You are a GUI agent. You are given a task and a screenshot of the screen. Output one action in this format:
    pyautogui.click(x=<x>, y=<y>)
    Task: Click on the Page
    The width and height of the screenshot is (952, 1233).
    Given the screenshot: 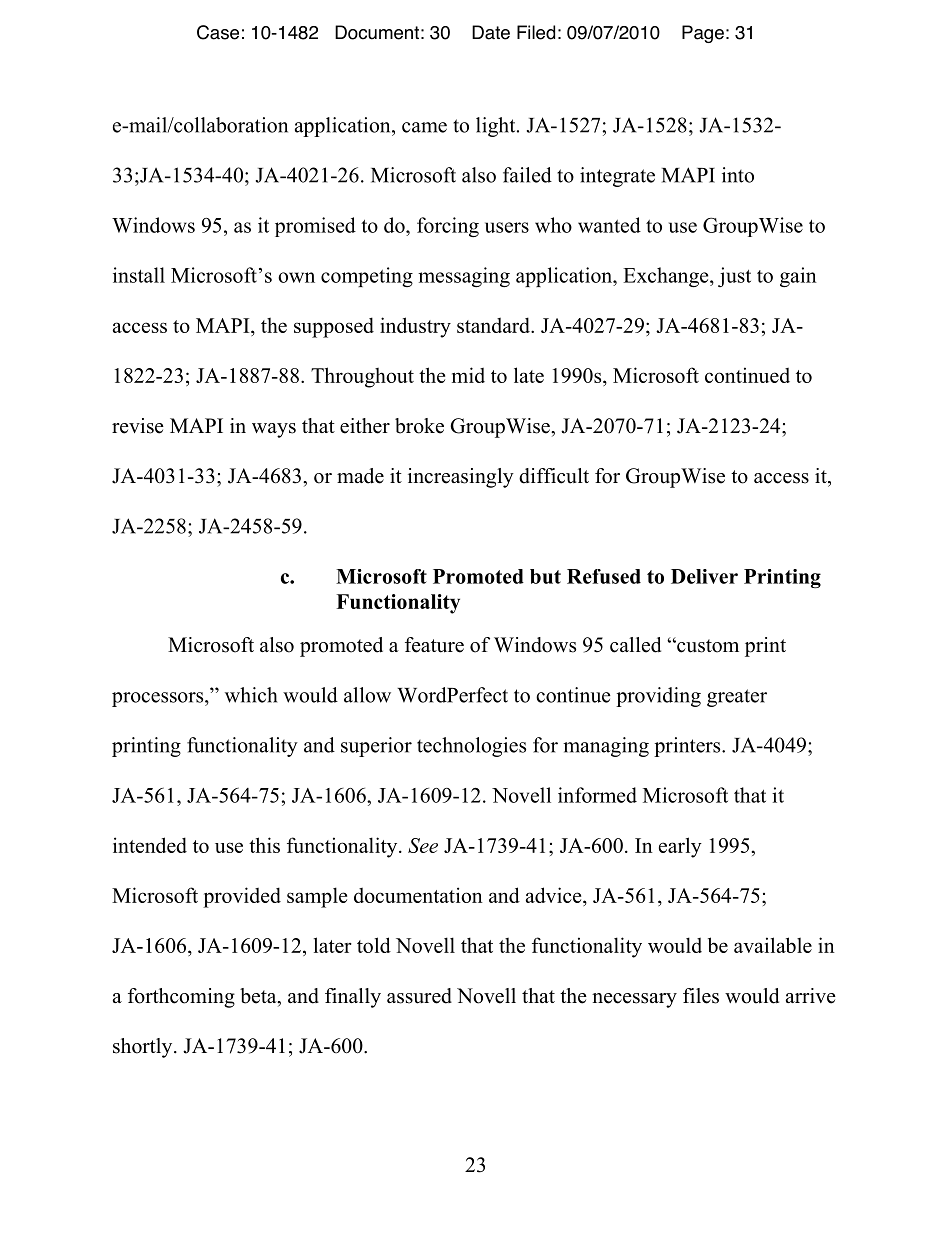 What is the action you would take?
    pyautogui.click(x=703, y=34)
